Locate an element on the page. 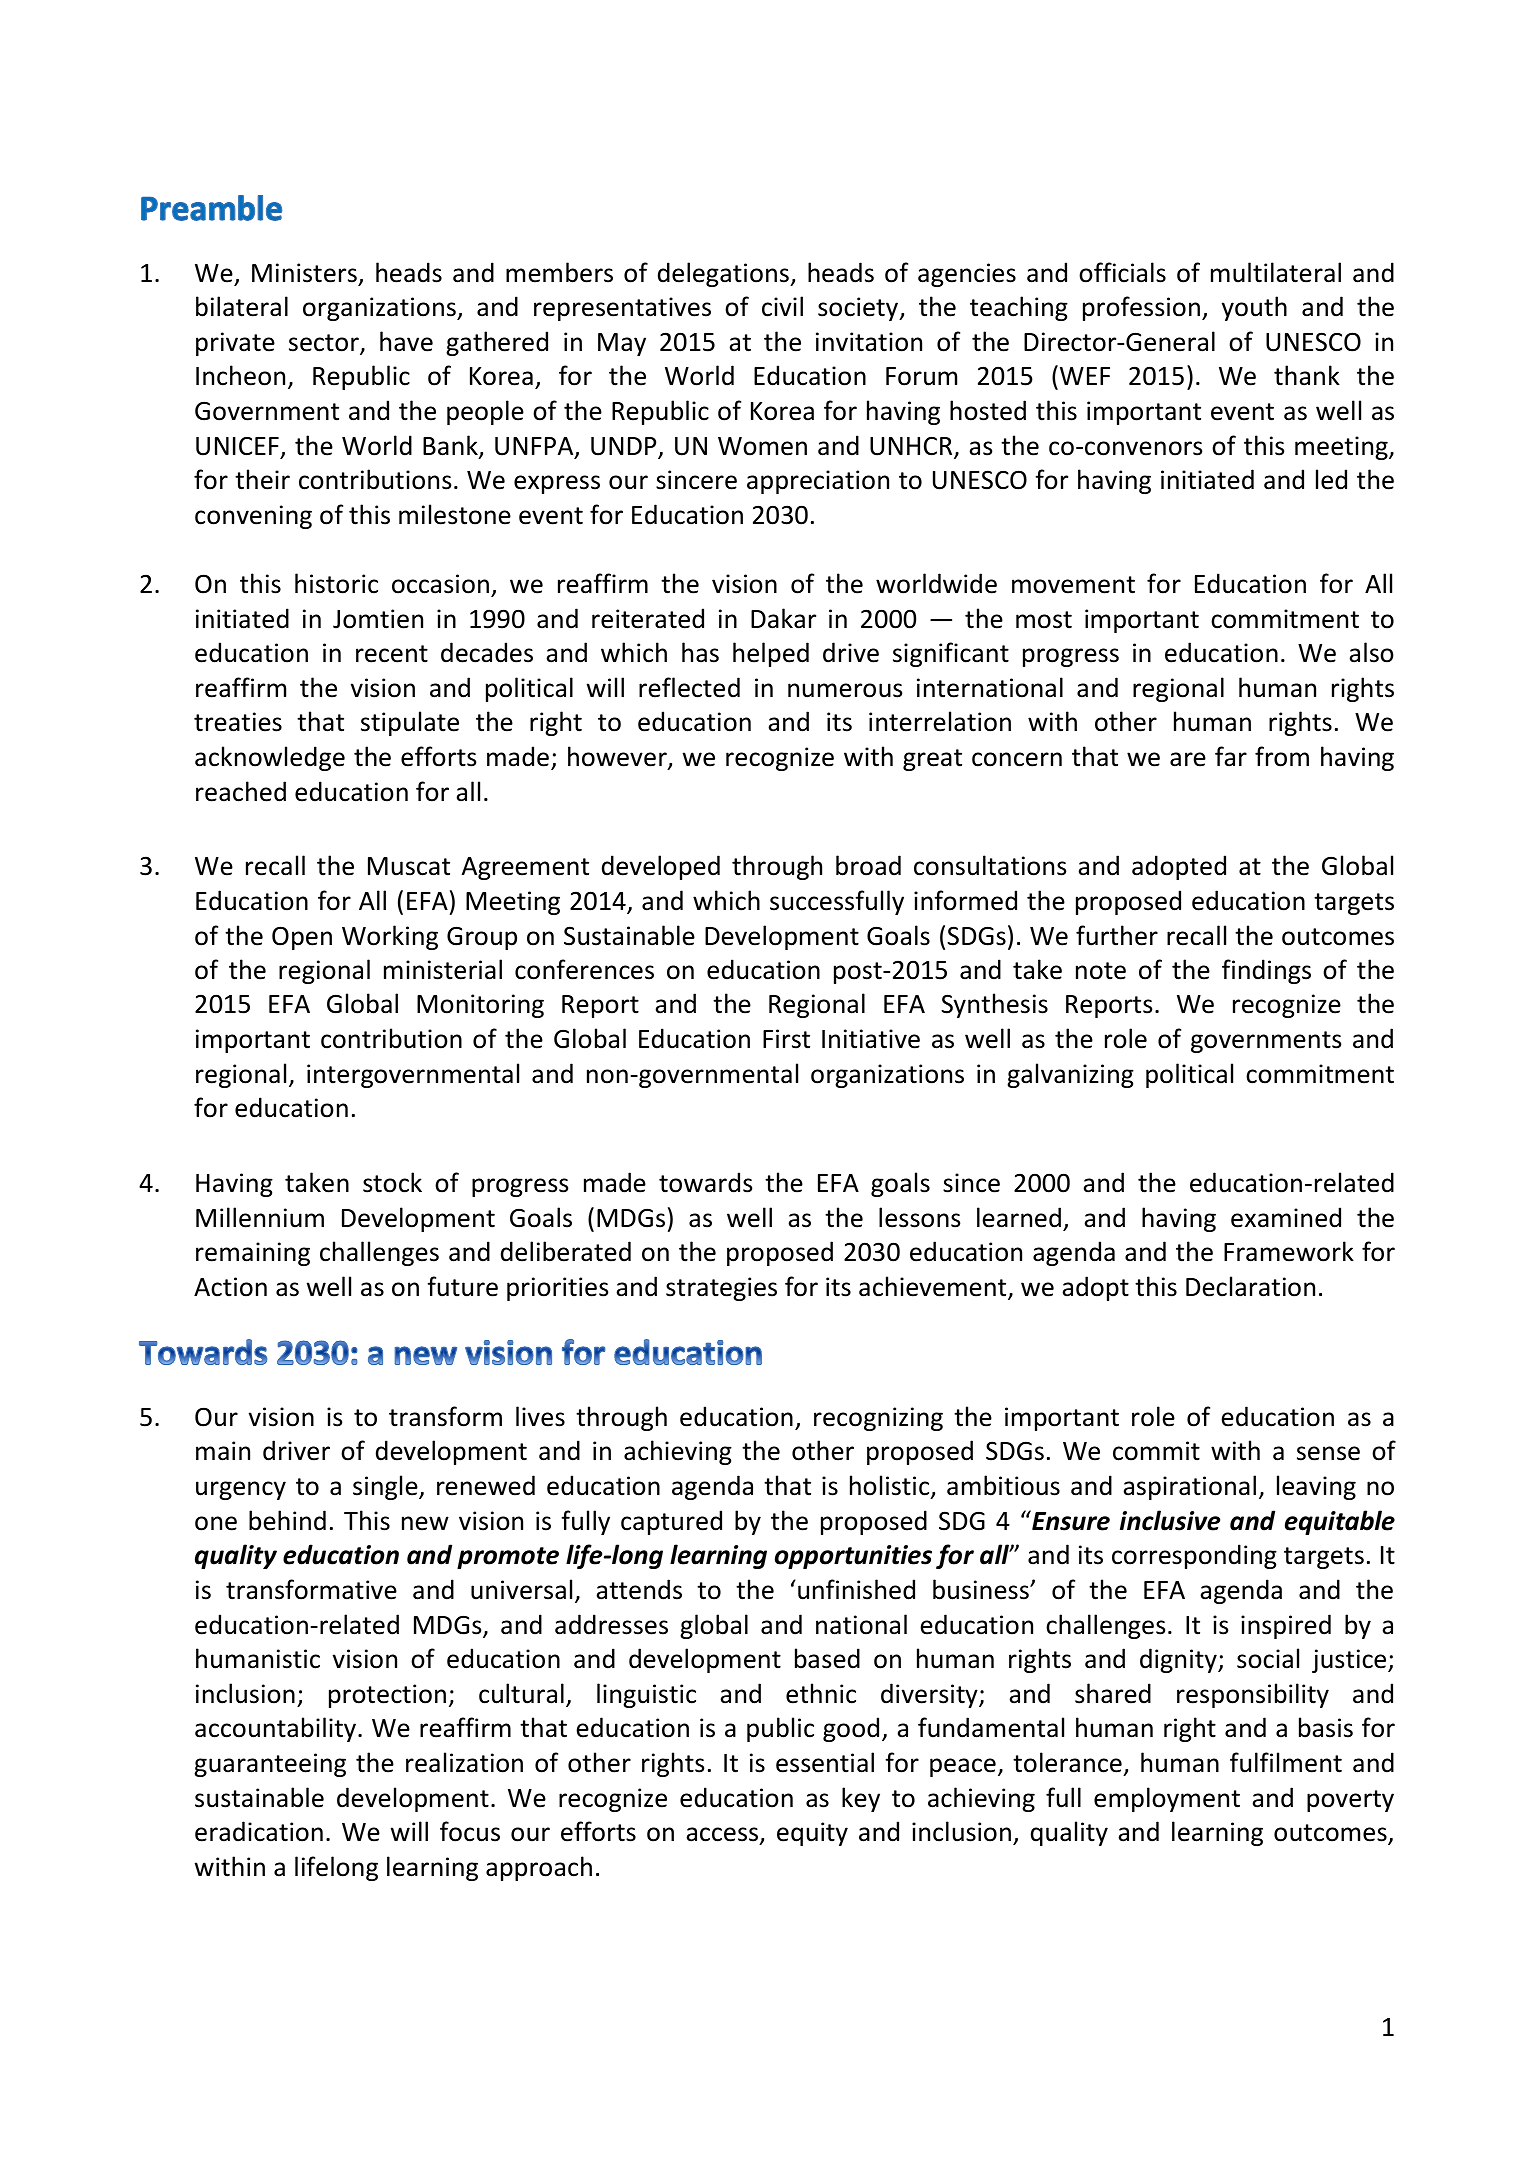 This document has width=1534, height=2170. youth is located at coordinates (1254, 308).
